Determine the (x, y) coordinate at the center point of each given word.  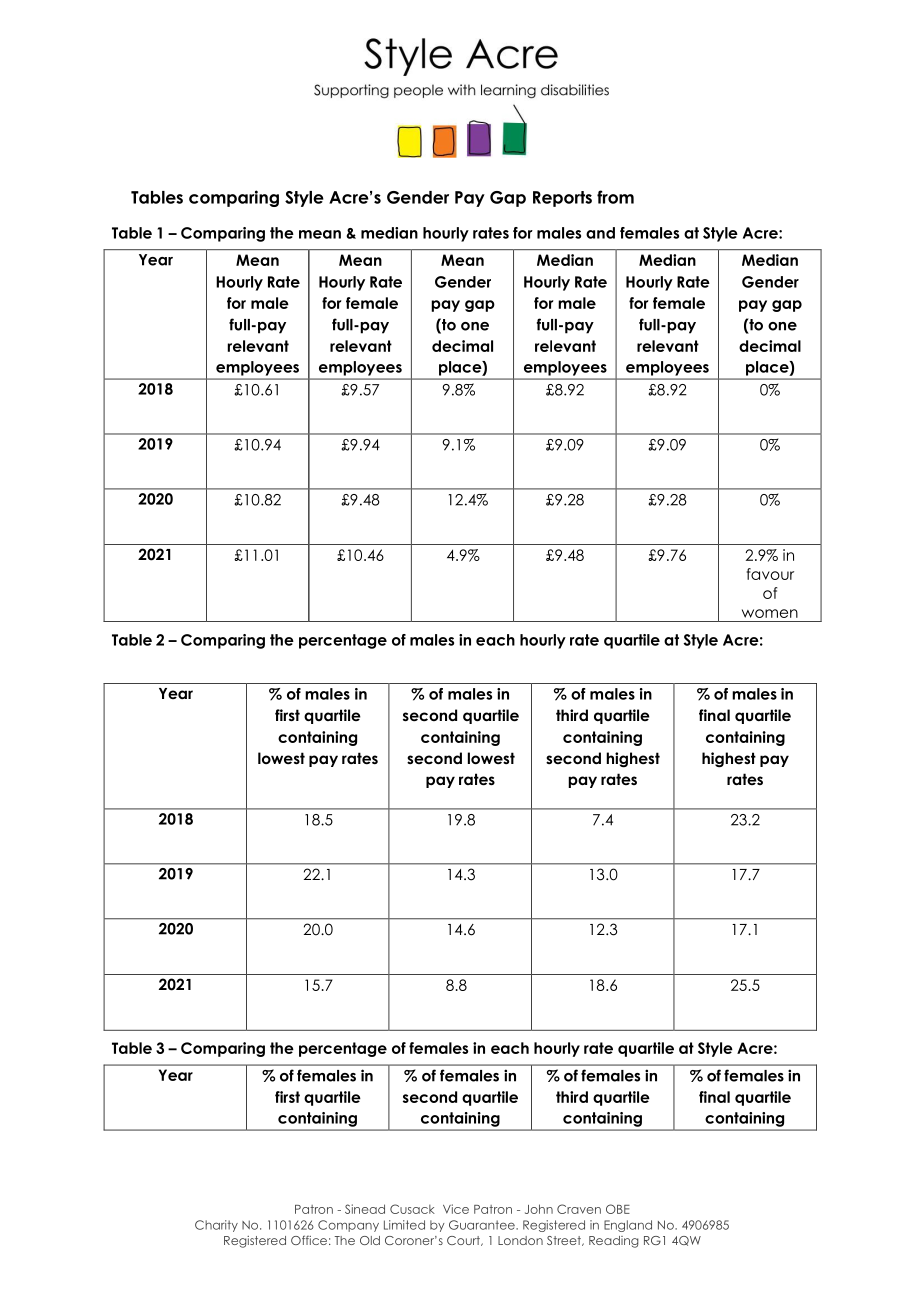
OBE (618, 1209)
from (615, 197)
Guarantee (483, 1225)
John (539, 1209)
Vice (456, 1209)
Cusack (412, 1209)
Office (309, 1240)
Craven (579, 1209)
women (770, 613)
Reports (562, 199)
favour (770, 574)
